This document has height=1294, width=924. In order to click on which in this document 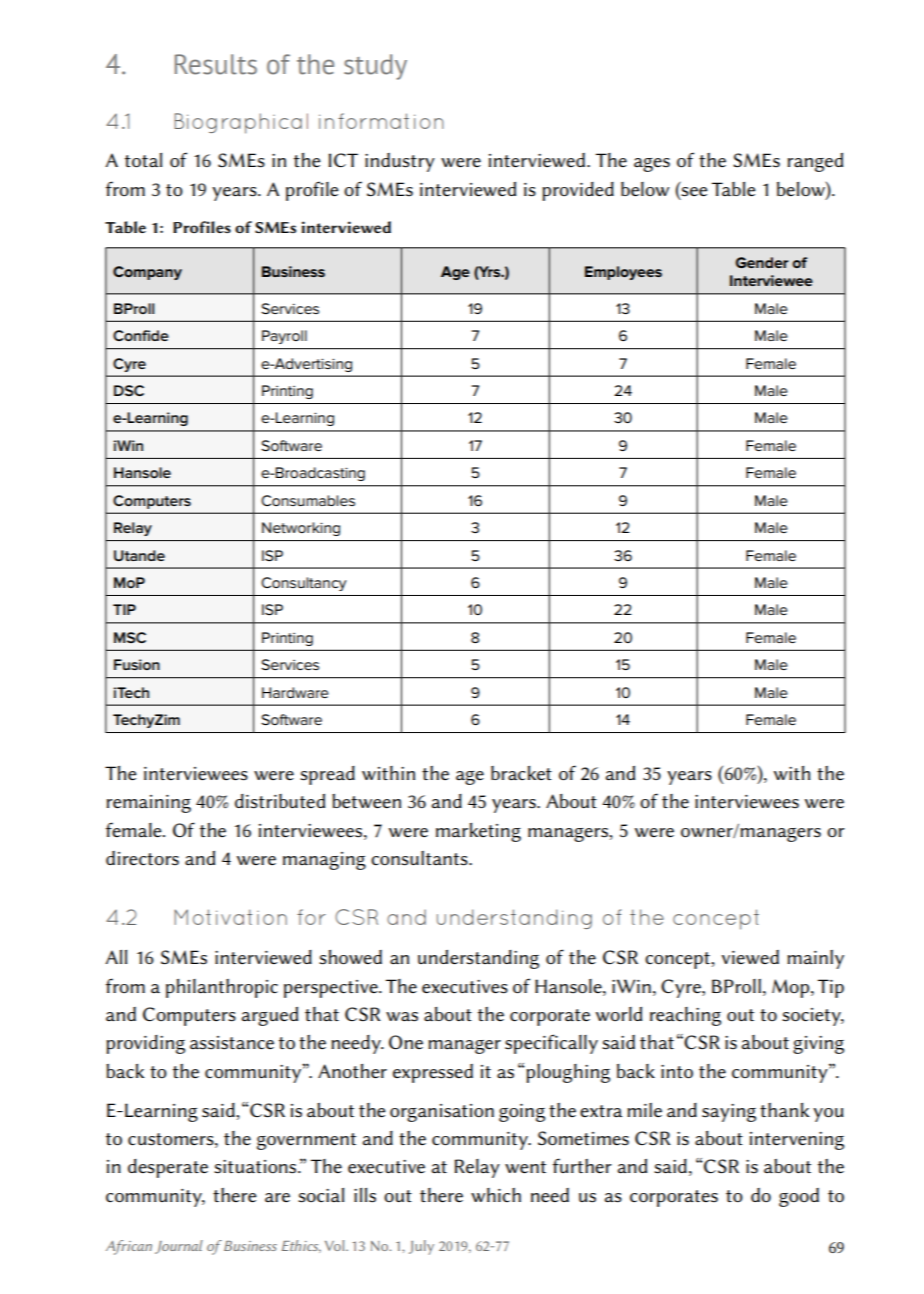, I will do `click(496, 1195)`.
